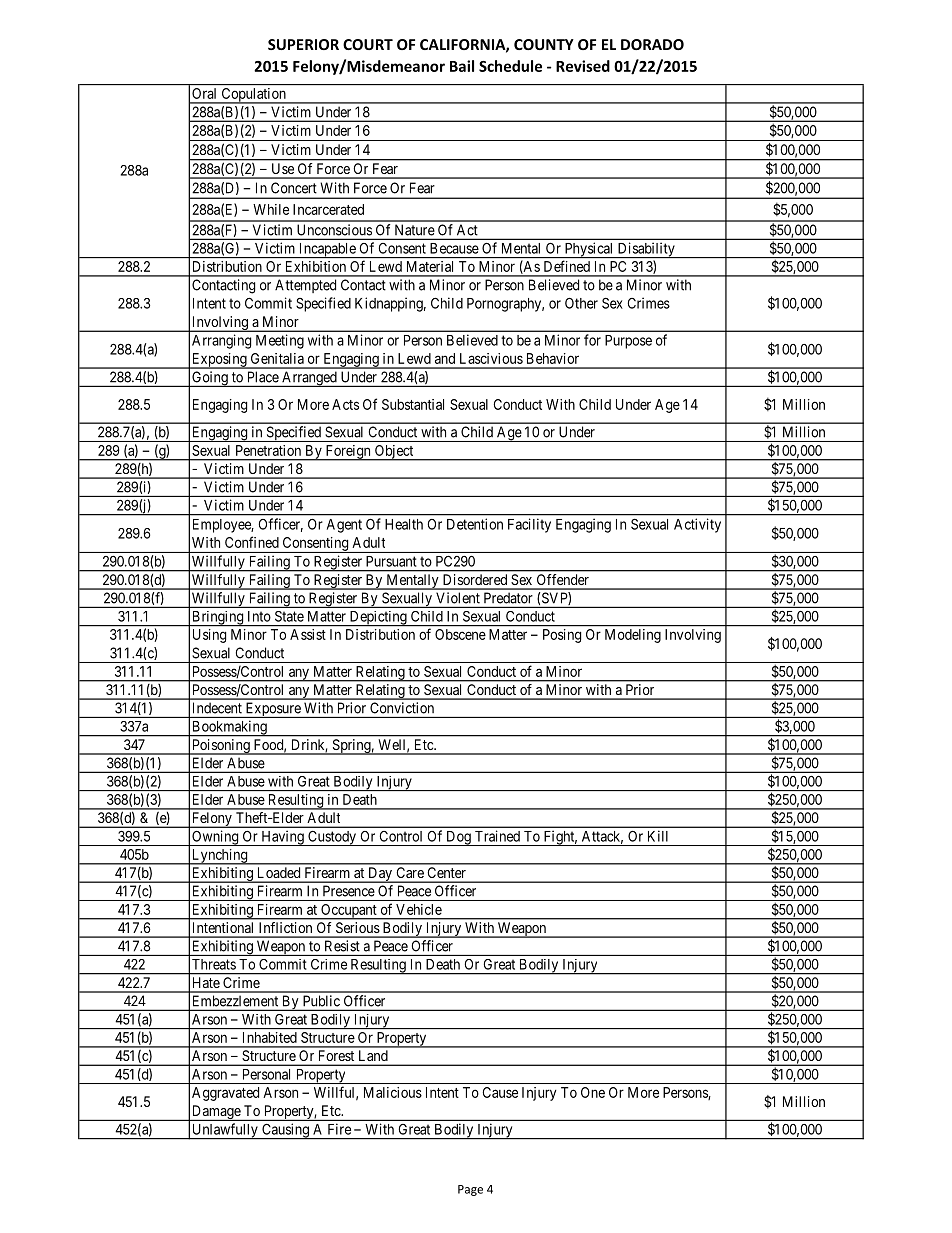 This document has width=952, height=1233. Describe the element at coordinates (628, 342) in the document. I see `Purpose` at that location.
